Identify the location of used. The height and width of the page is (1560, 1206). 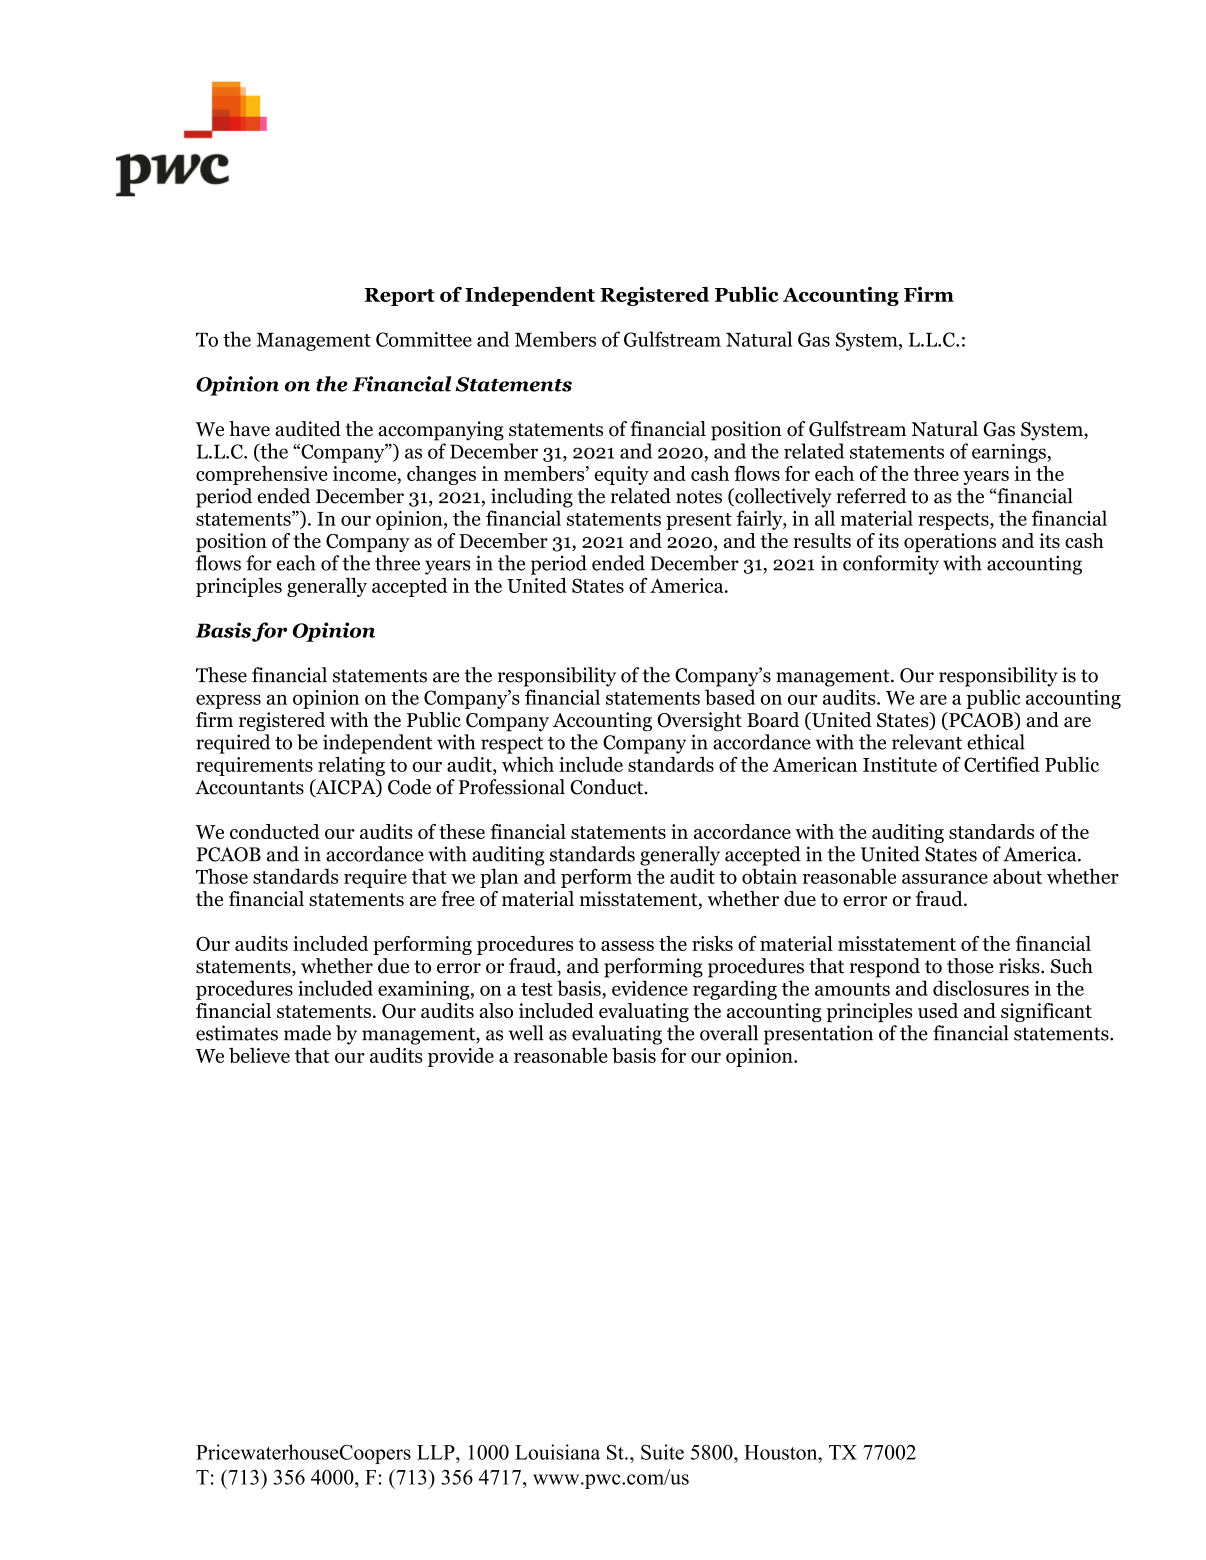
(938, 1010).
